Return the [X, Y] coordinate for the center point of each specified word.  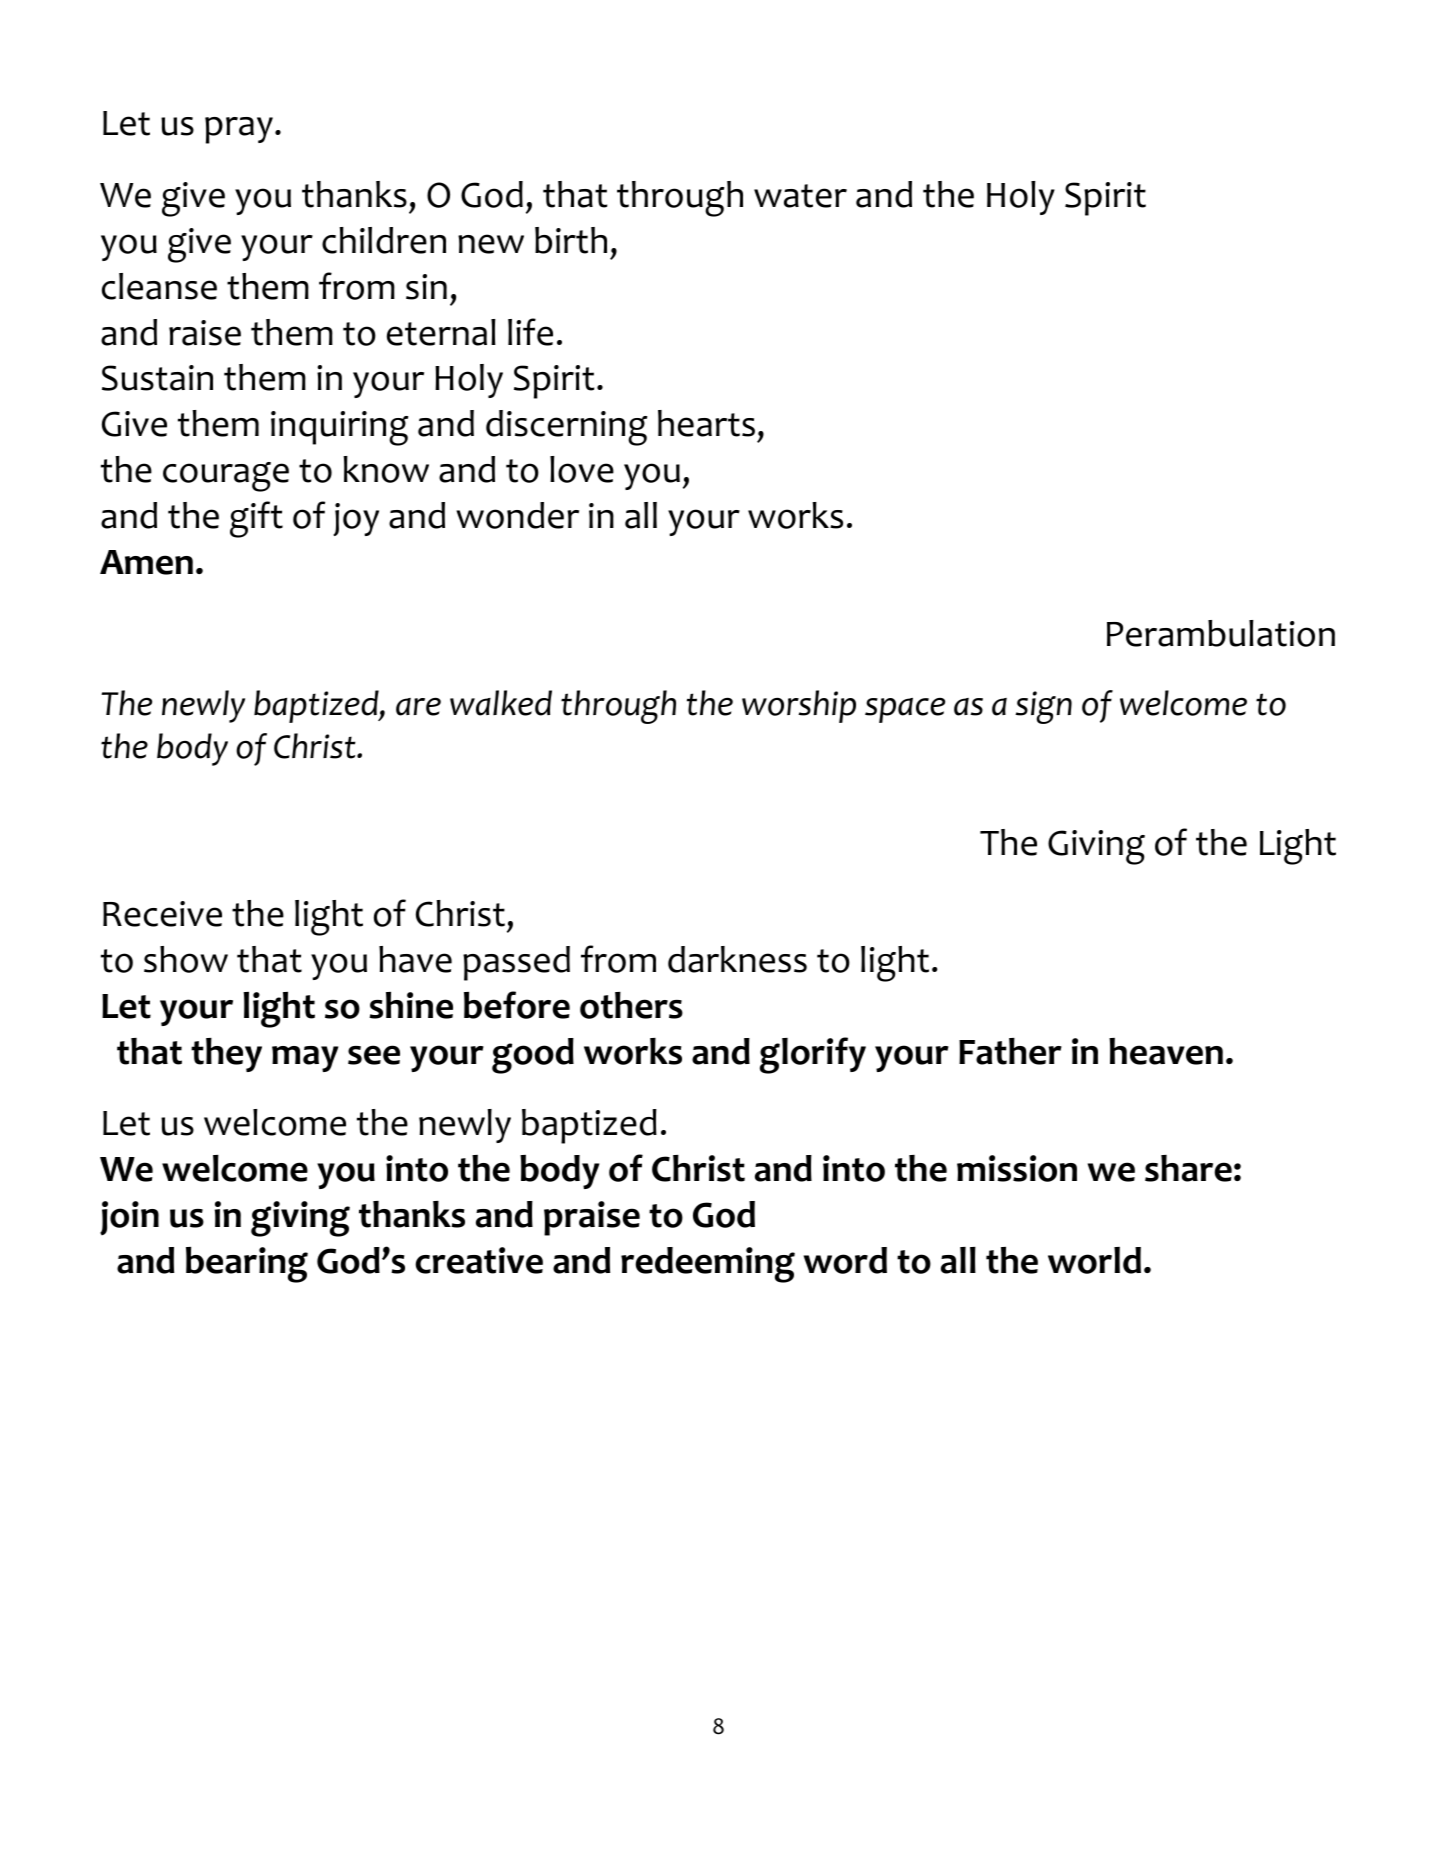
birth [571, 240]
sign [1043, 707]
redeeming [708, 1265]
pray [239, 130]
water [800, 196]
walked [501, 703]
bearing [247, 1265]
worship [799, 706]
